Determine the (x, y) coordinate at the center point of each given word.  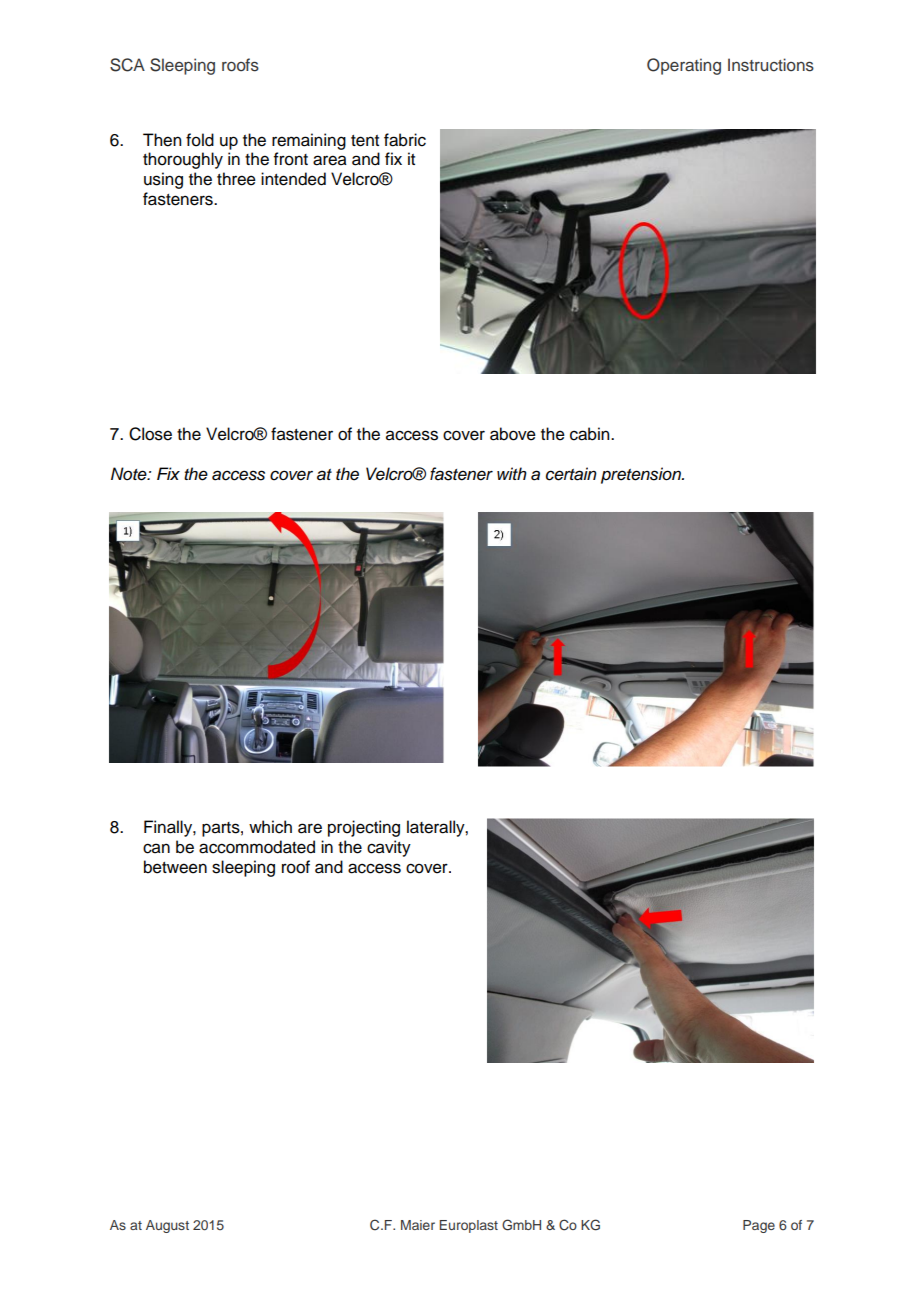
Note (130, 474)
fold (200, 140)
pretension (642, 475)
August (167, 1226)
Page (759, 1226)
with (512, 473)
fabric (405, 140)
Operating (684, 66)
